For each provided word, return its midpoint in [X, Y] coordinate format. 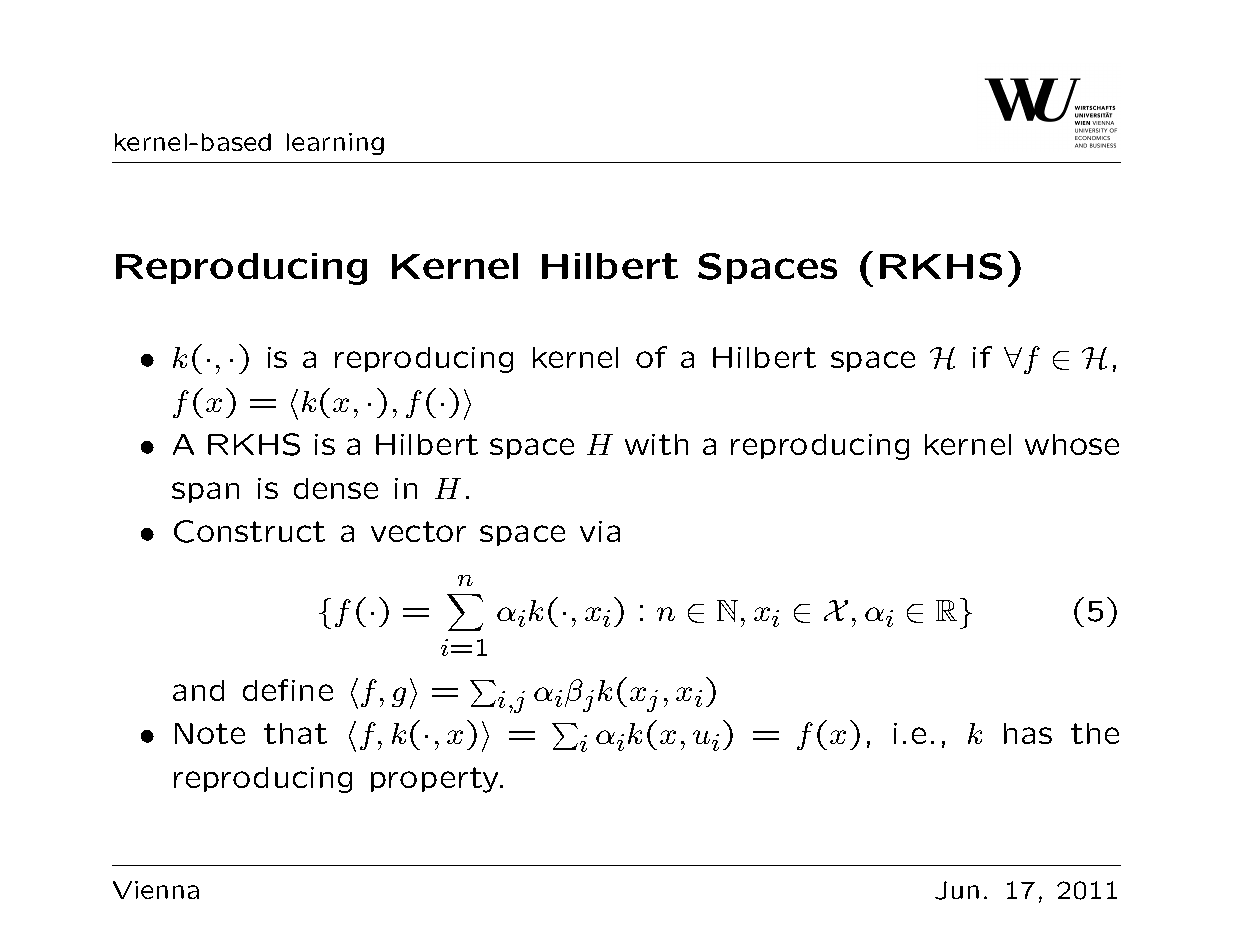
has [1028, 733]
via [600, 531]
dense [336, 488]
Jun [957, 890]
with [656, 444]
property [436, 780]
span [205, 492]
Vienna [156, 890]
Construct [249, 531]
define [288, 690]
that [295, 733]
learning [335, 144]
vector [418, 531]
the [1095, 733]
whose [1072, 444]
